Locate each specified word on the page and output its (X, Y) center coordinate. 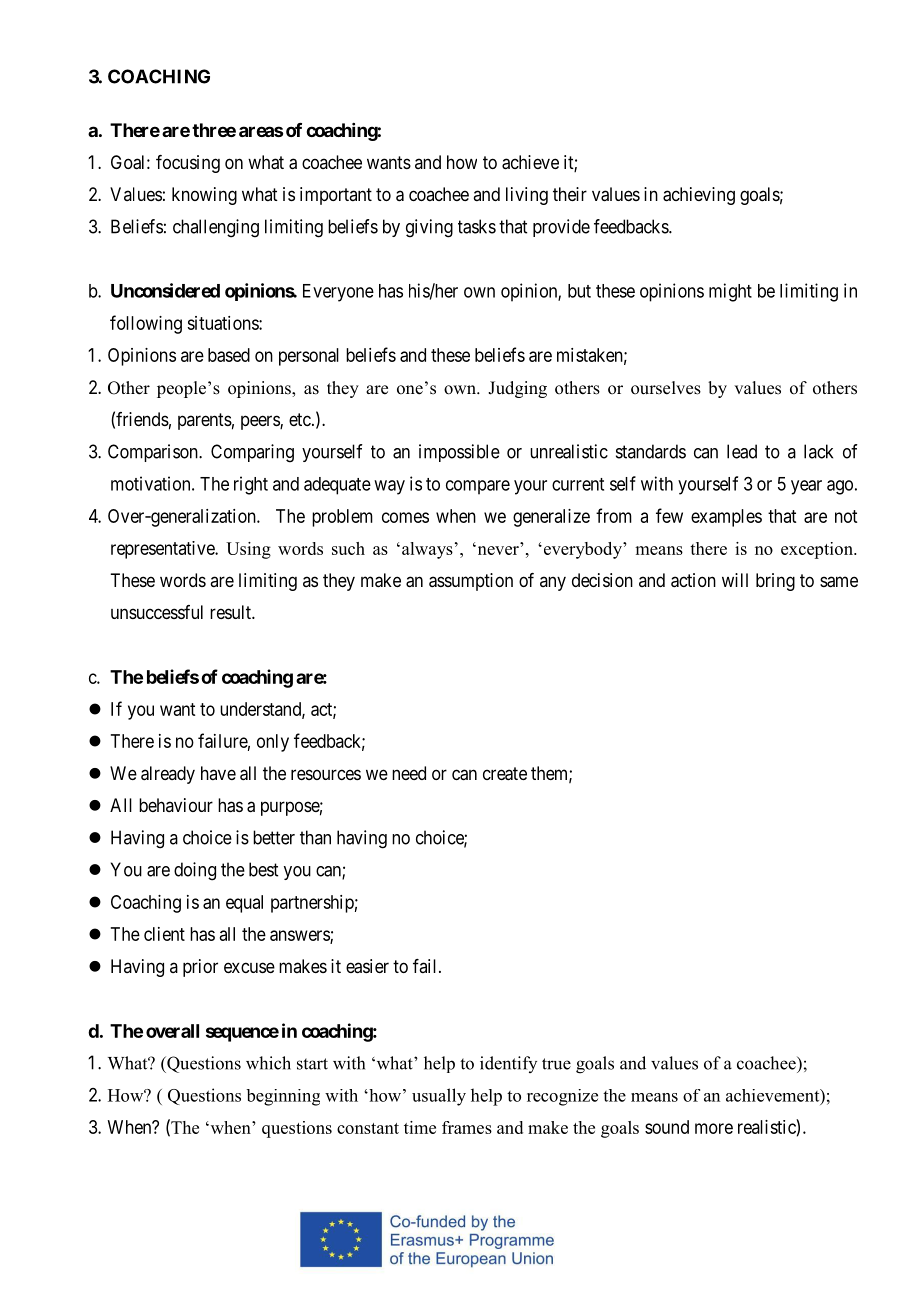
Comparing (252, 453)
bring (775, 582)
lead (742, 451)
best (263, 869)
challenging (216, 228)
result (231, 612)
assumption (471, 582)
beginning (283, 1097)
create (505, 774)
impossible (459, 453)
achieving (699, 196)
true (556, 1064)
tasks (477, 226)
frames (467, 1127)
